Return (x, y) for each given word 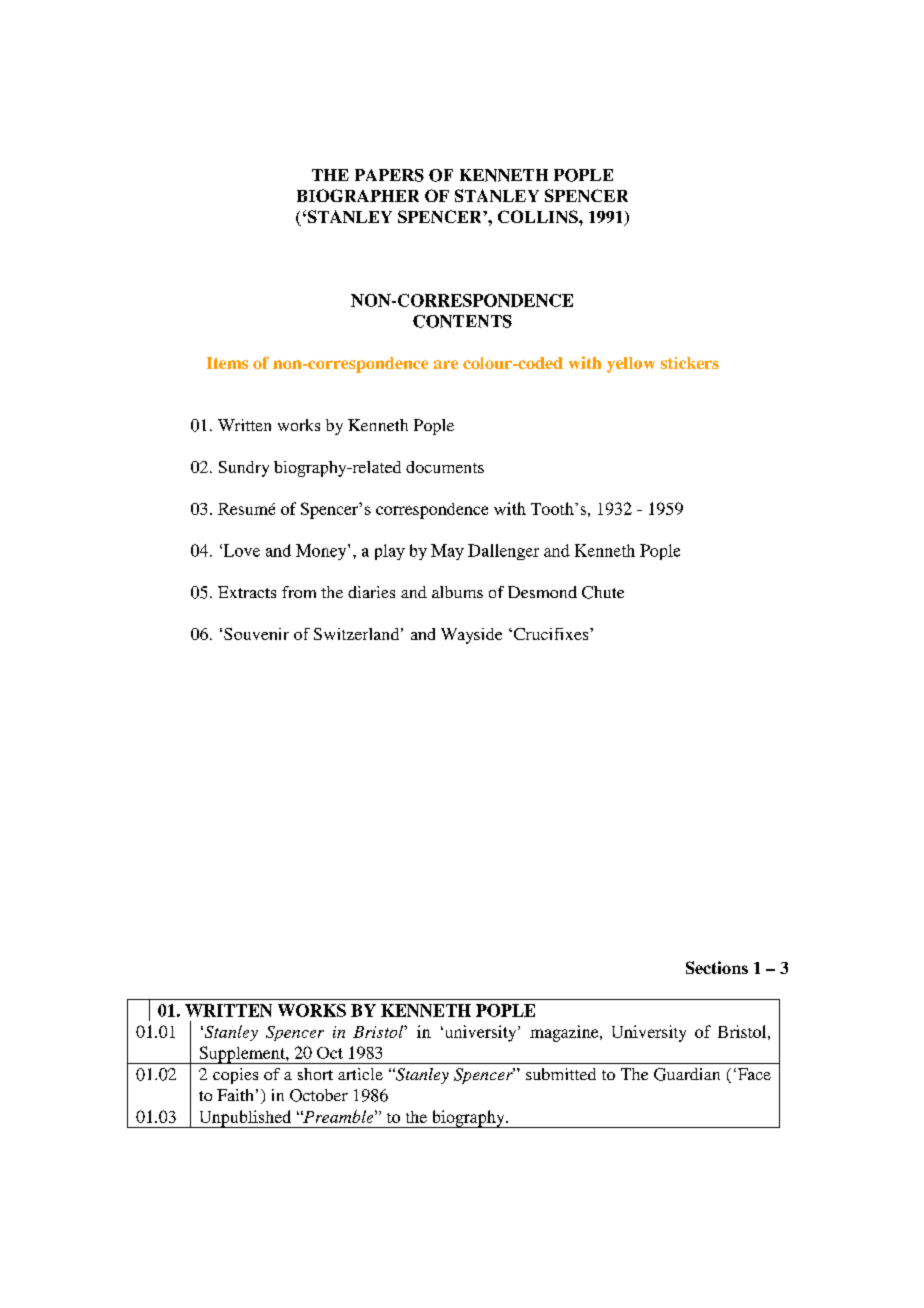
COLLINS (539, 216)
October (319, 1095)
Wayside (471, 636)
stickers (690, 363)
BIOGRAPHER (358, 195)
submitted (561, 1074)
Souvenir (256, 634)
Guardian (687, 1074)
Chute (603, 592)
